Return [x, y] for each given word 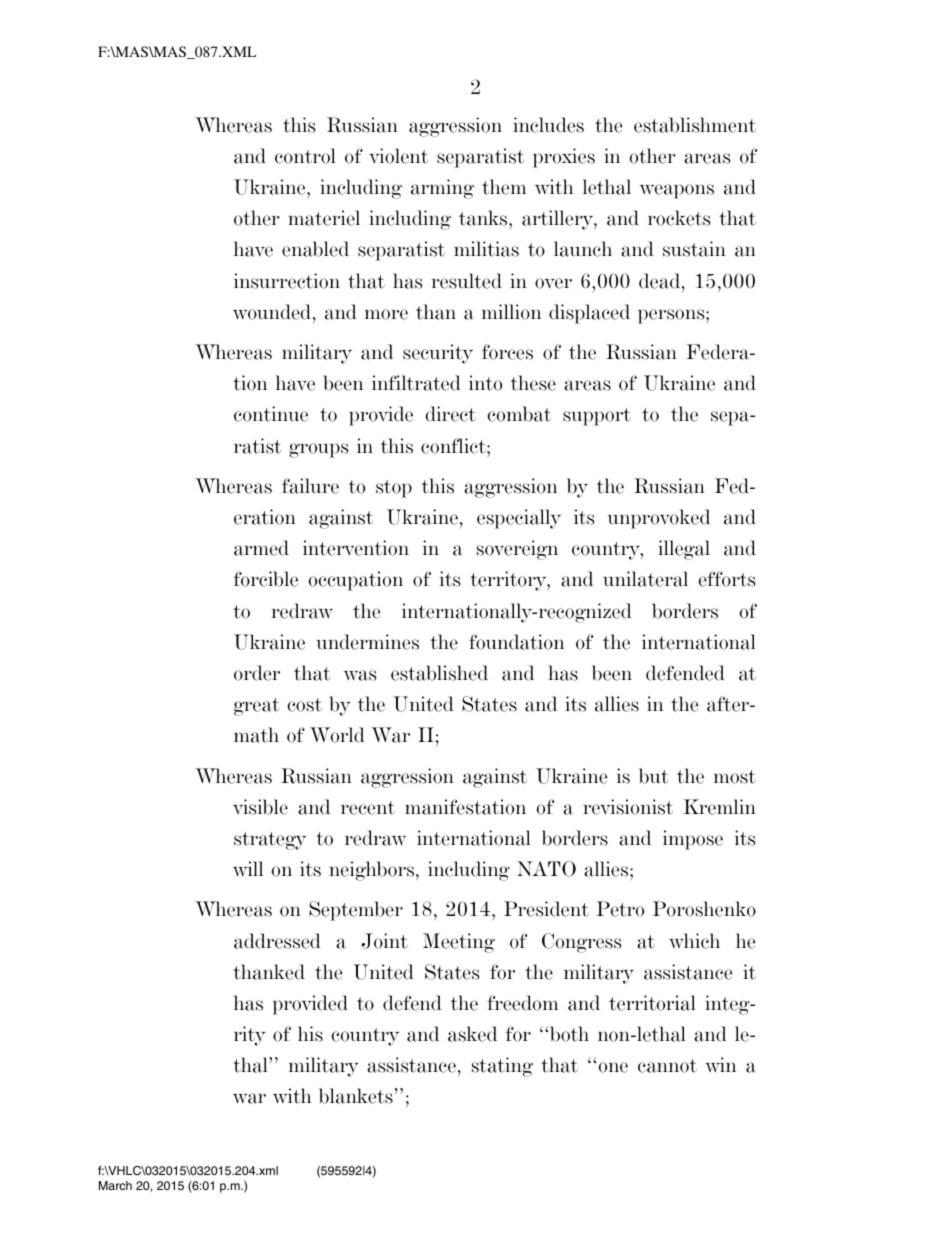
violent [398, 156]
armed [261, 548]
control [305, 156]
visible [260, 807]
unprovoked [659, 519]
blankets [356, 1096]
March [115, 1185]
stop [394, 489]
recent [368, 808]
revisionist [628, 807]
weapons [677, 191]
